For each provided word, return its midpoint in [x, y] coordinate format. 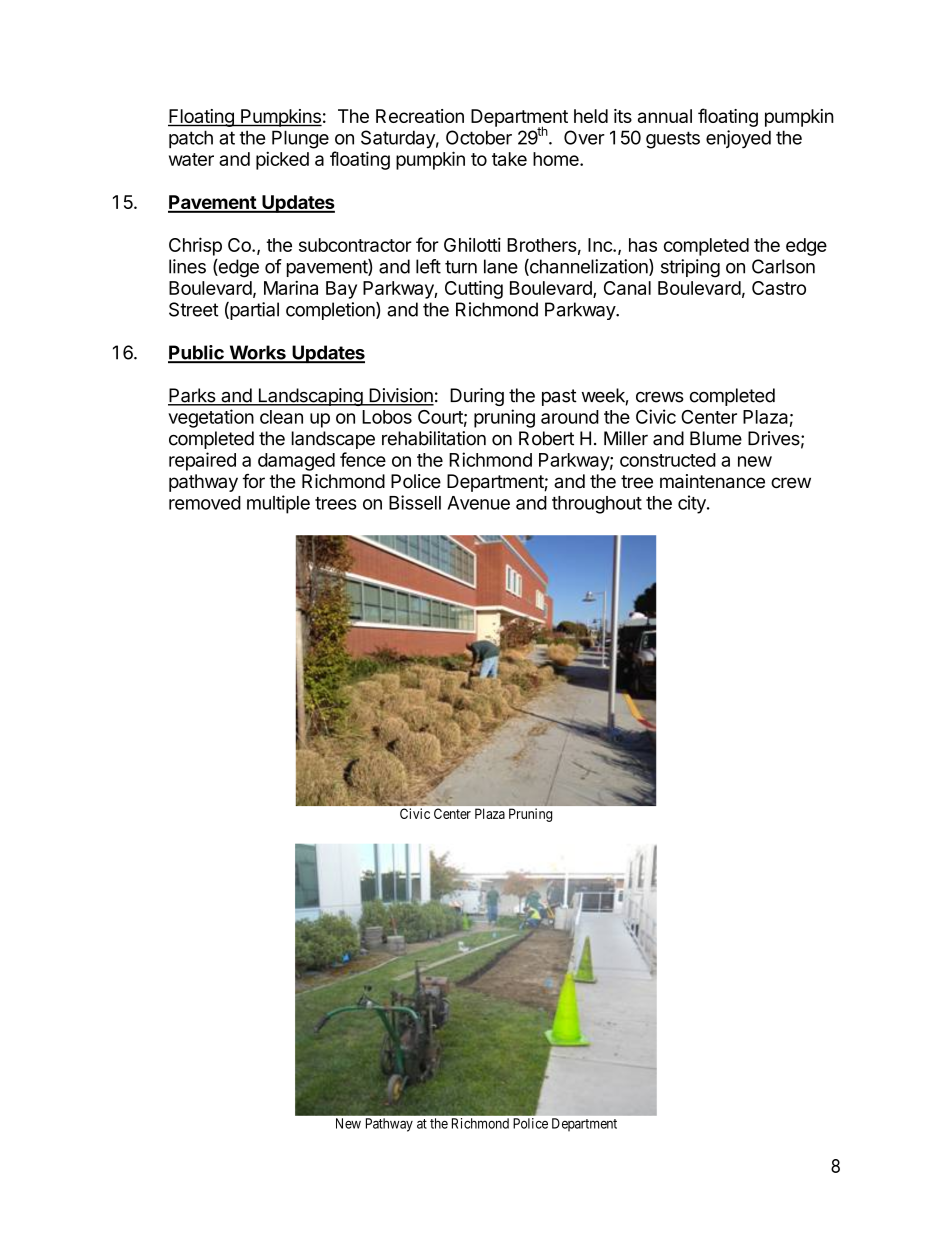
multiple [278, 504]
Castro [779, 288]
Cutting [474, 289]
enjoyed [738, 139]
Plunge [300, 139]
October [479, 137]
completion [331, 311]
